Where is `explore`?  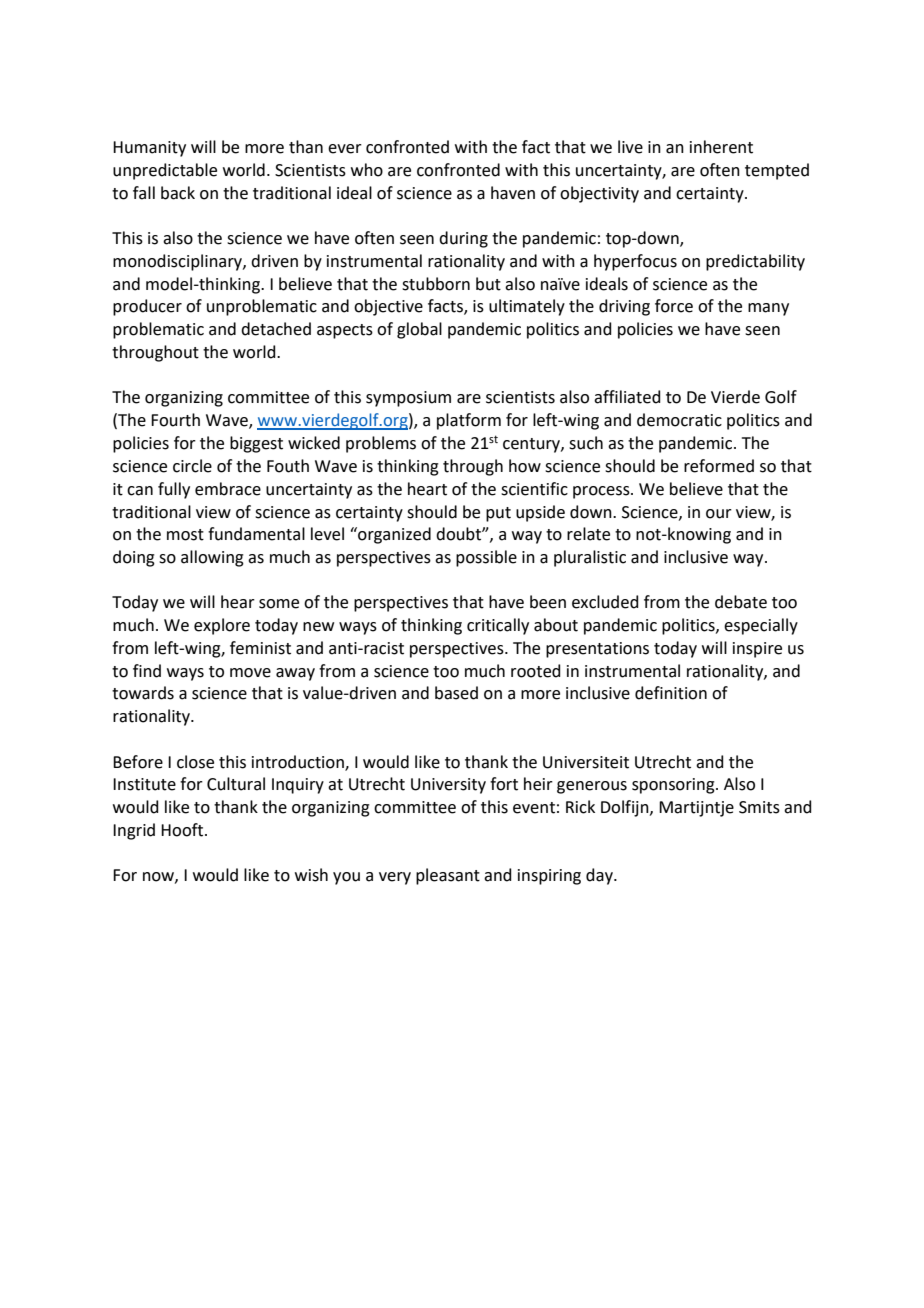 explore is located at coordinates (222, 626).
